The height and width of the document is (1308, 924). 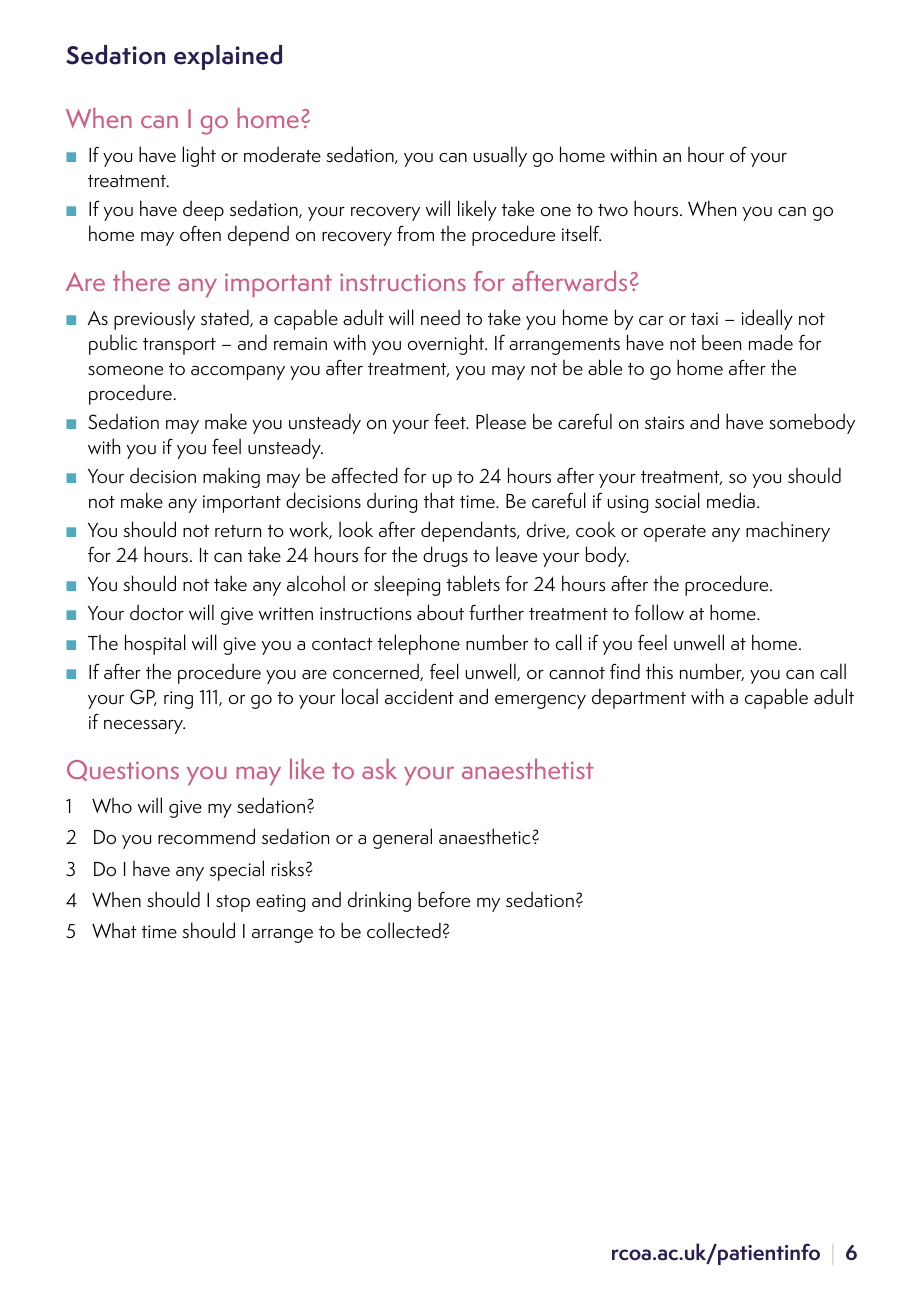 What do you see at coordinates (613, 210) in the document?
I see `two` at bounding box center [613, 210].
